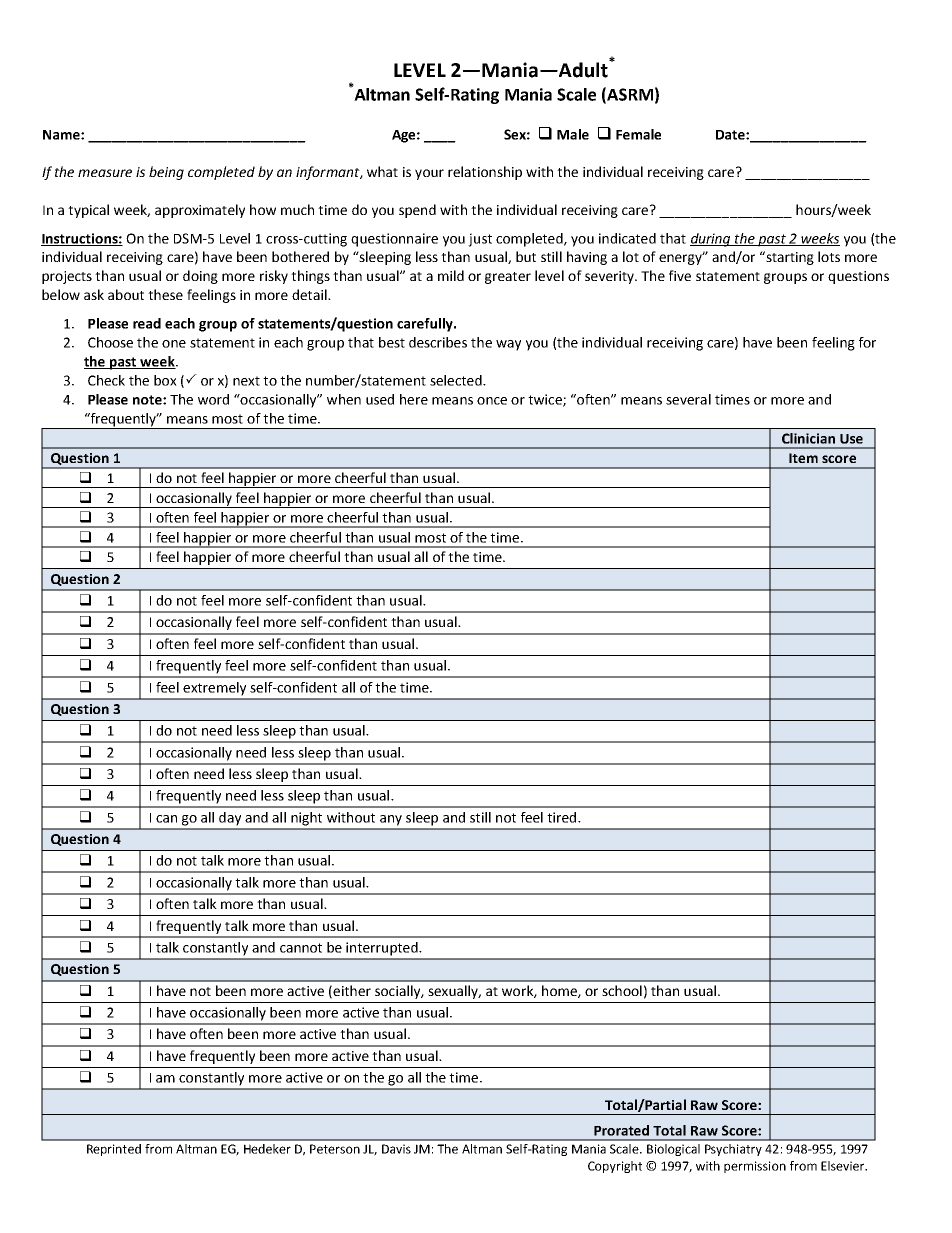 The height and width of the page is (1233, 952). What do you see at coordinates (622, 990) in the page?
I see `school` at bounding box center [622, 990].
